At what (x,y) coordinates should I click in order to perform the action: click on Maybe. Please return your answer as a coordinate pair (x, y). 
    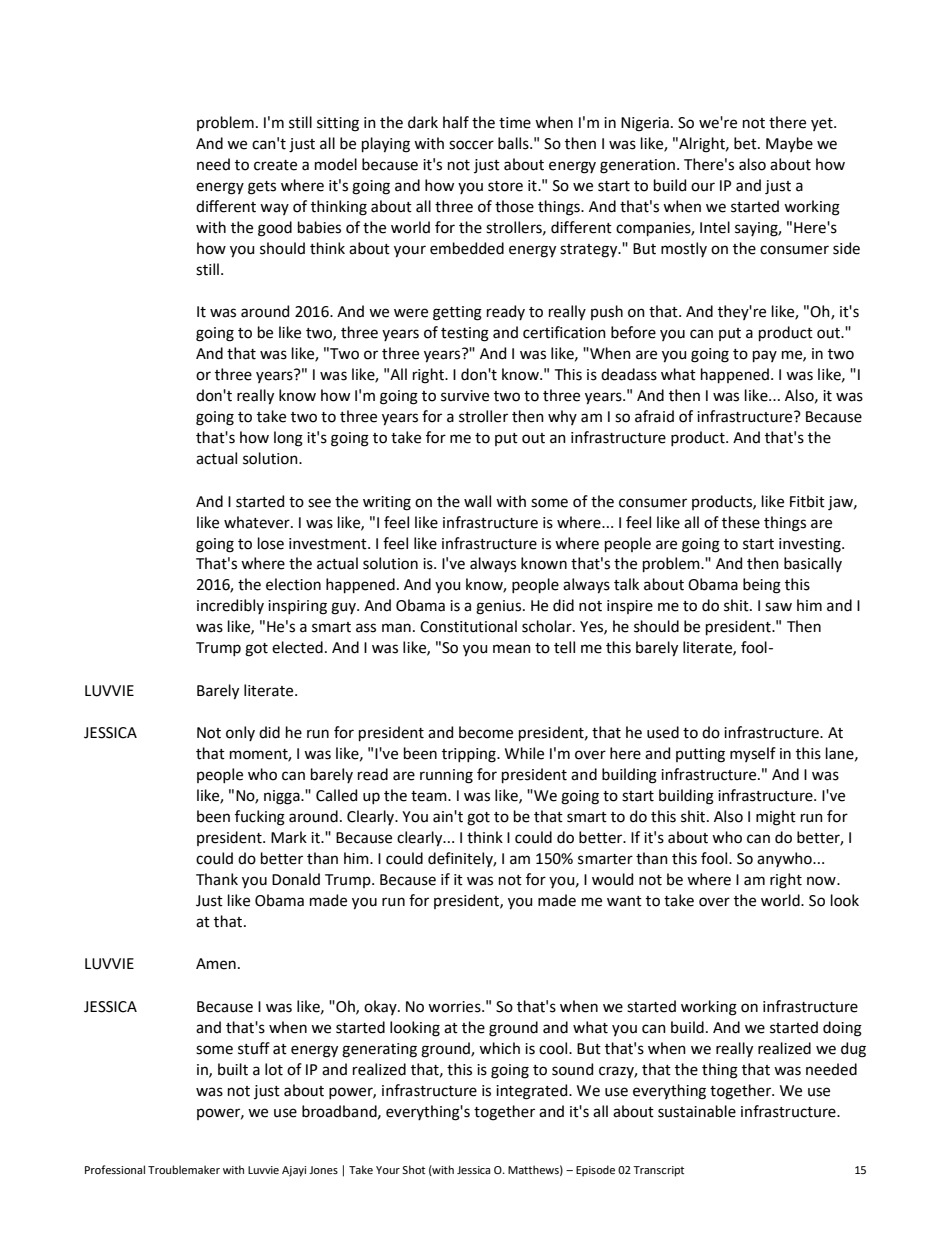
    Looking at the image, I should click on (789, 144).
